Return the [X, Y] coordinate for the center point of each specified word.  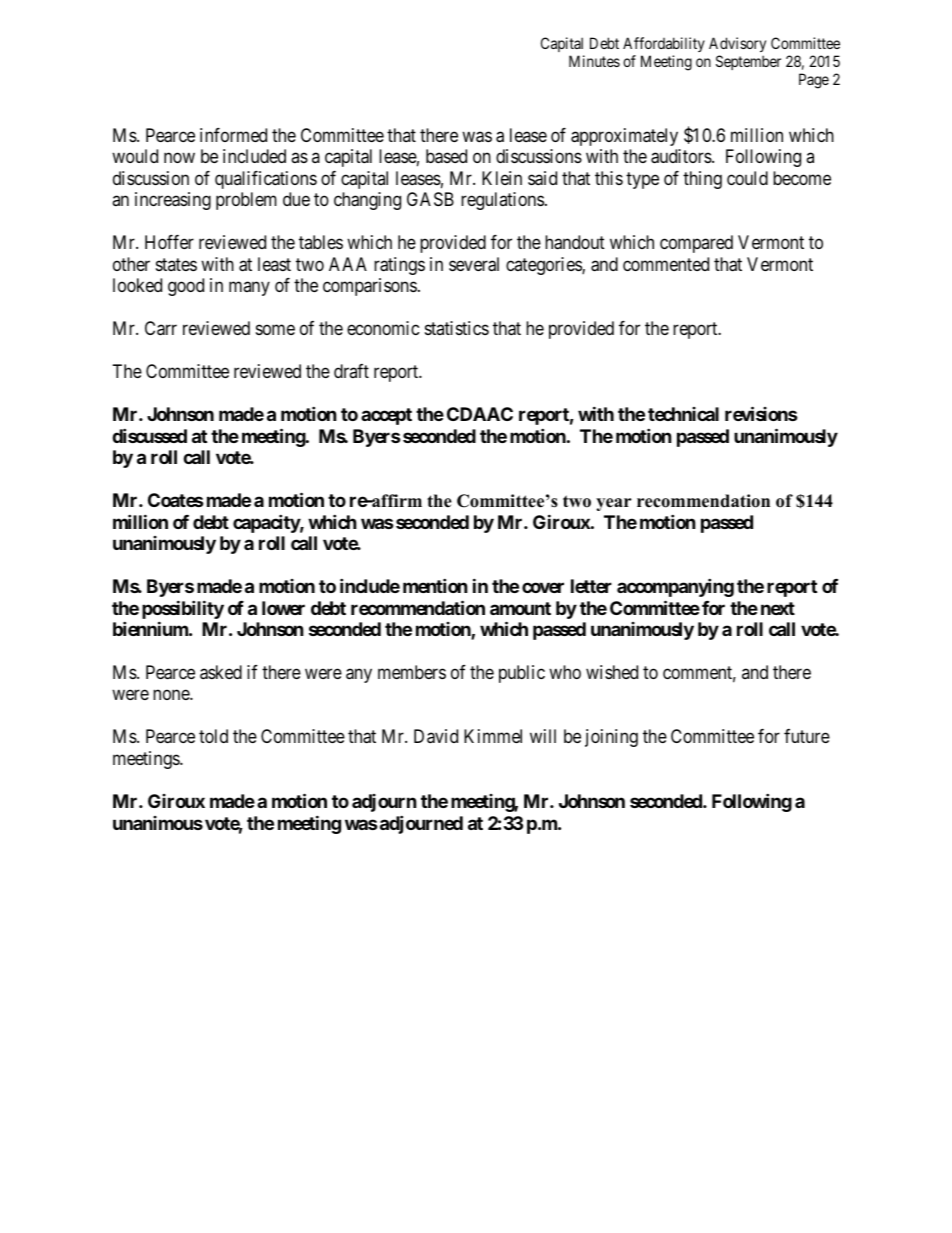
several [474, 264]
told [213, 736]
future [807, 736]
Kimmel [493, 736]
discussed [149, 435]
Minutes [594, 61]
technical [683, 414]
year [614, 504]
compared [696, 244]
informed [233, 135]
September [748, 62]
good [186, 287]
